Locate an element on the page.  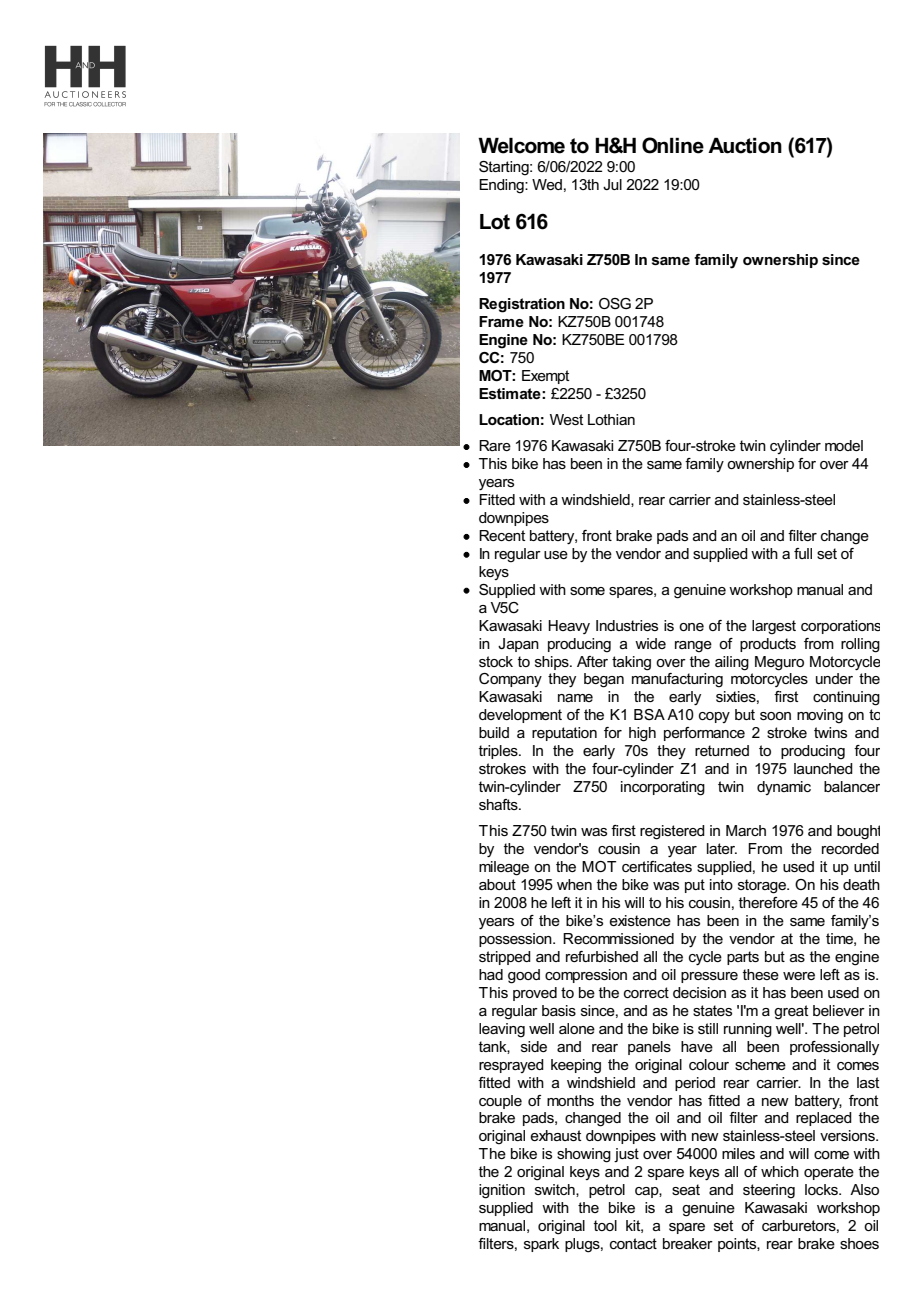
certificates is located at coordinates (657, 866).
